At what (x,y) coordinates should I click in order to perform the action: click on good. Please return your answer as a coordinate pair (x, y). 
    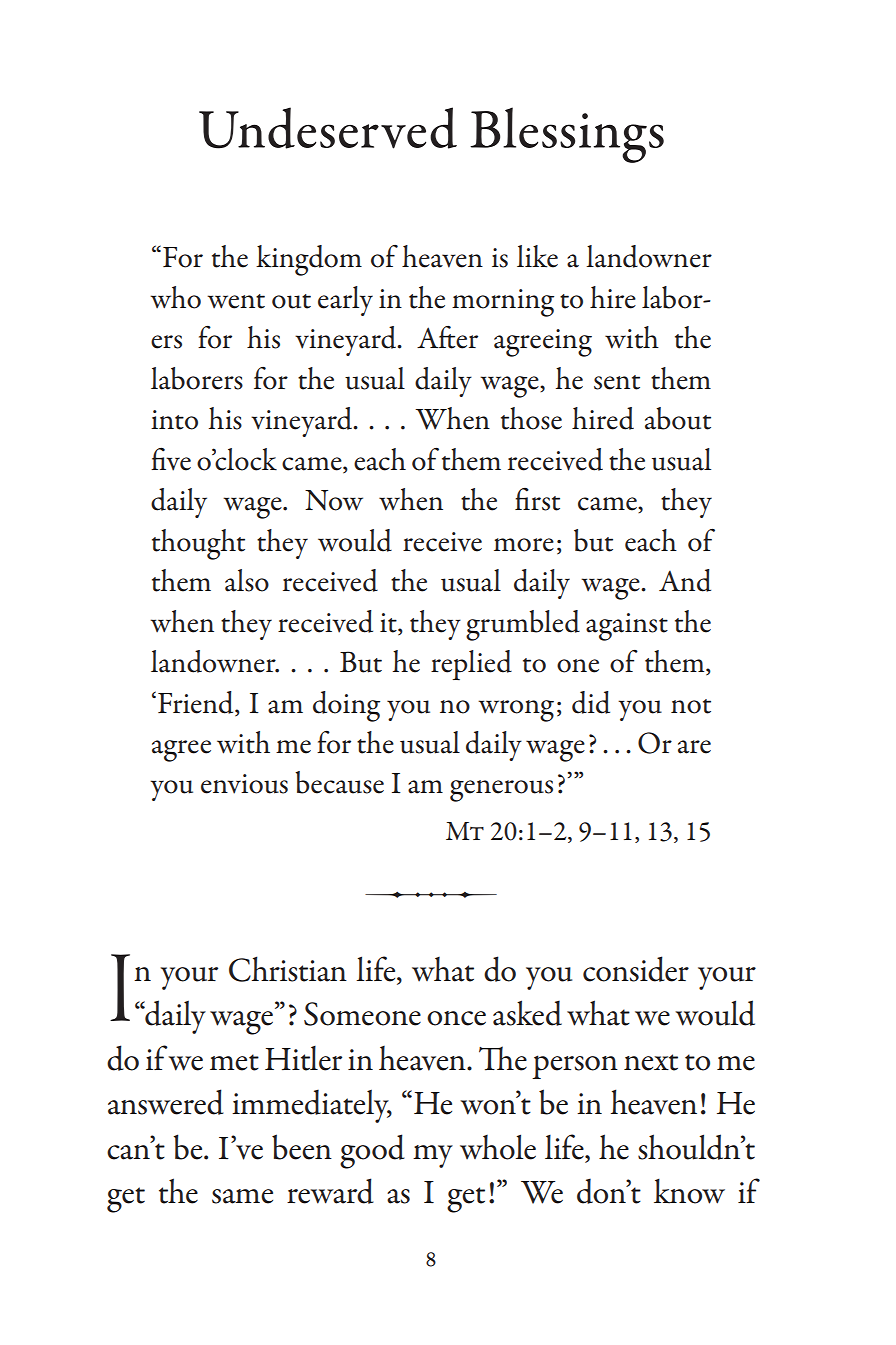
    Looking at the image, I should click on (372, 1151).
